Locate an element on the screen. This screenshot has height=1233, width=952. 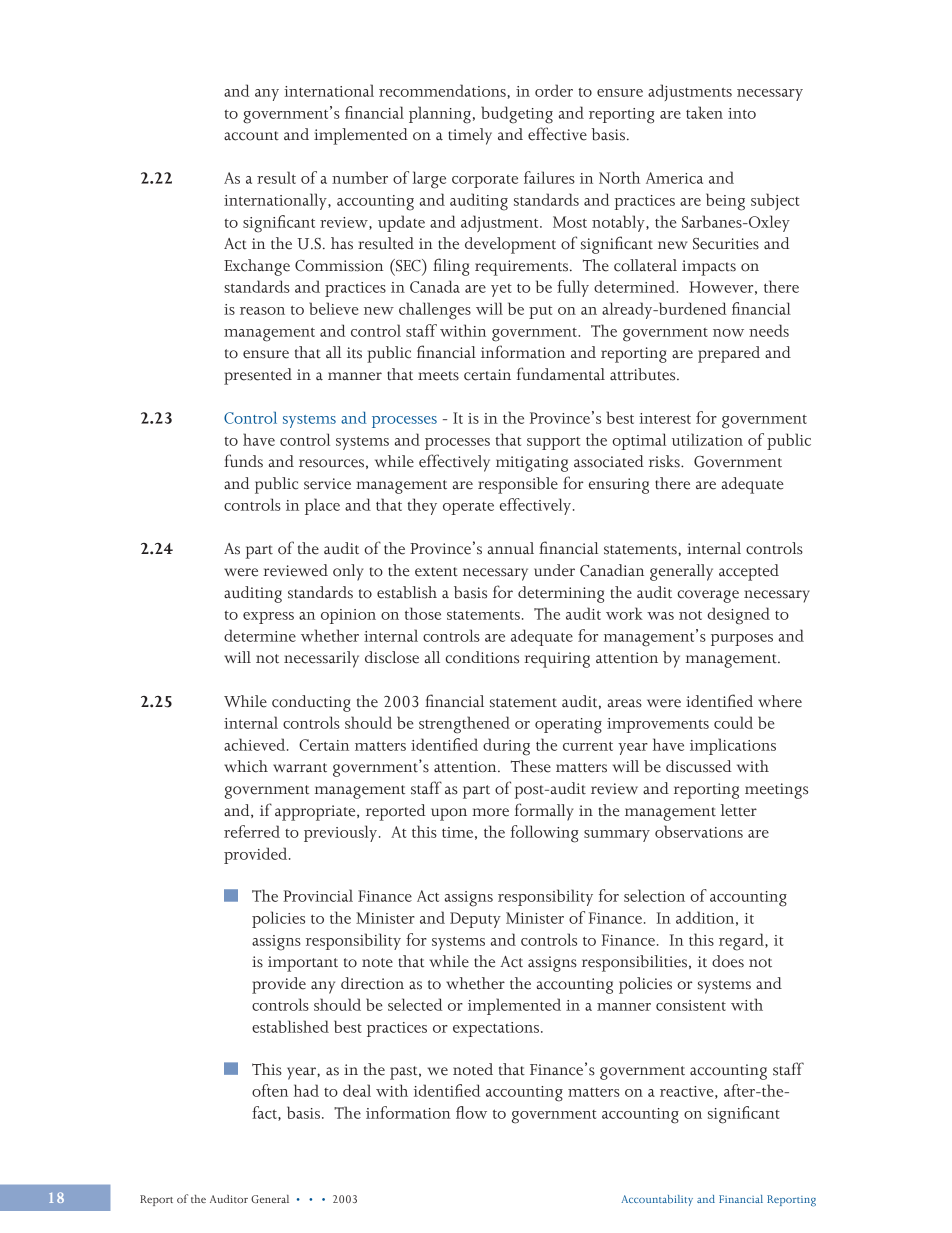
budgeting is located at coordinates (517, 115).
